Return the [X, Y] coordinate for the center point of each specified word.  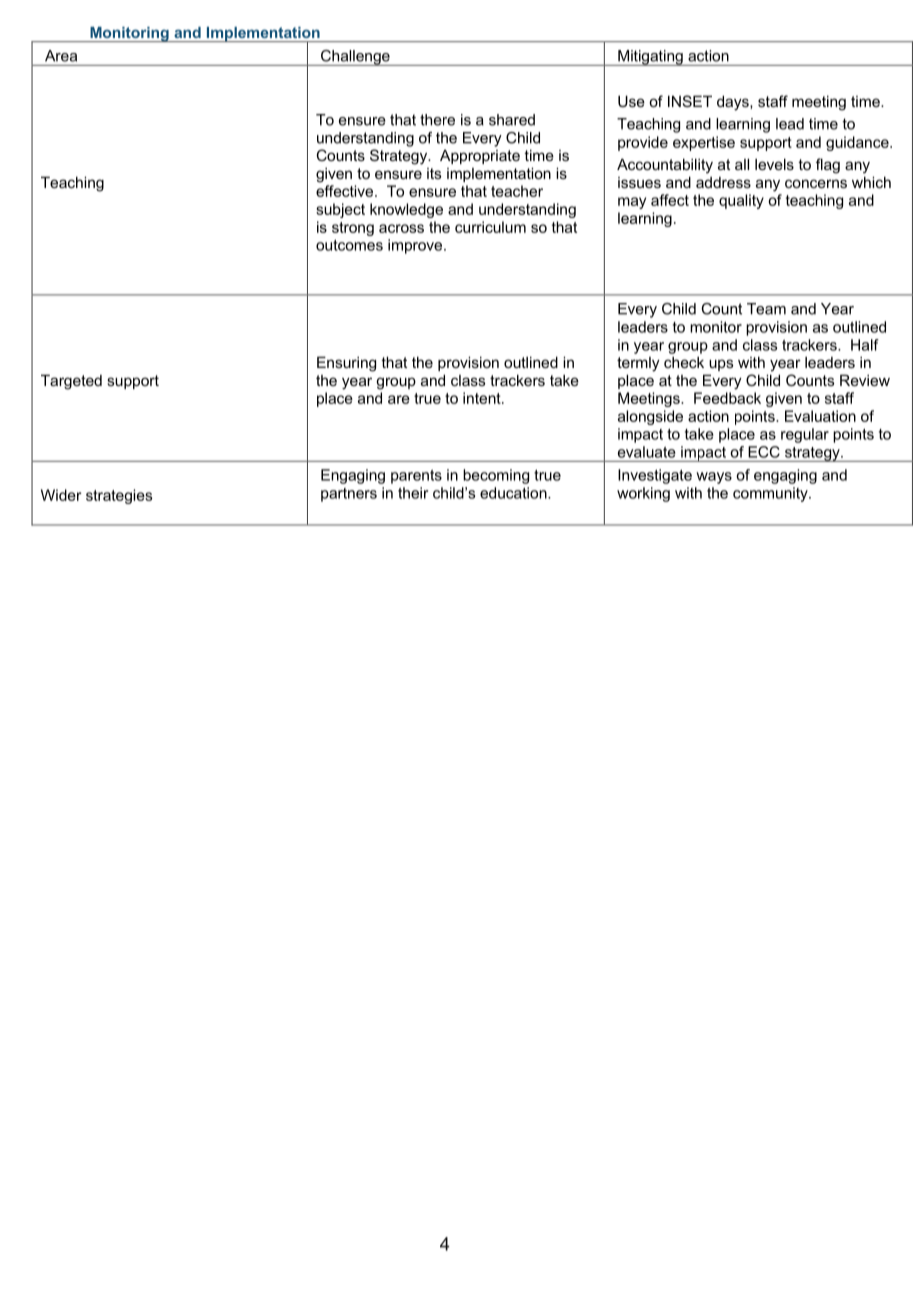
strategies [119, 496]
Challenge [355, 58]
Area [61, 56]
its [434, 173]
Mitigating [650, 58]
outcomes [349, 245]
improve [416, 246]
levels [774, 164]
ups [721, 365]
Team [766, 309]
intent [483, 398]
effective [346, 191]
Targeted [71, 382]
